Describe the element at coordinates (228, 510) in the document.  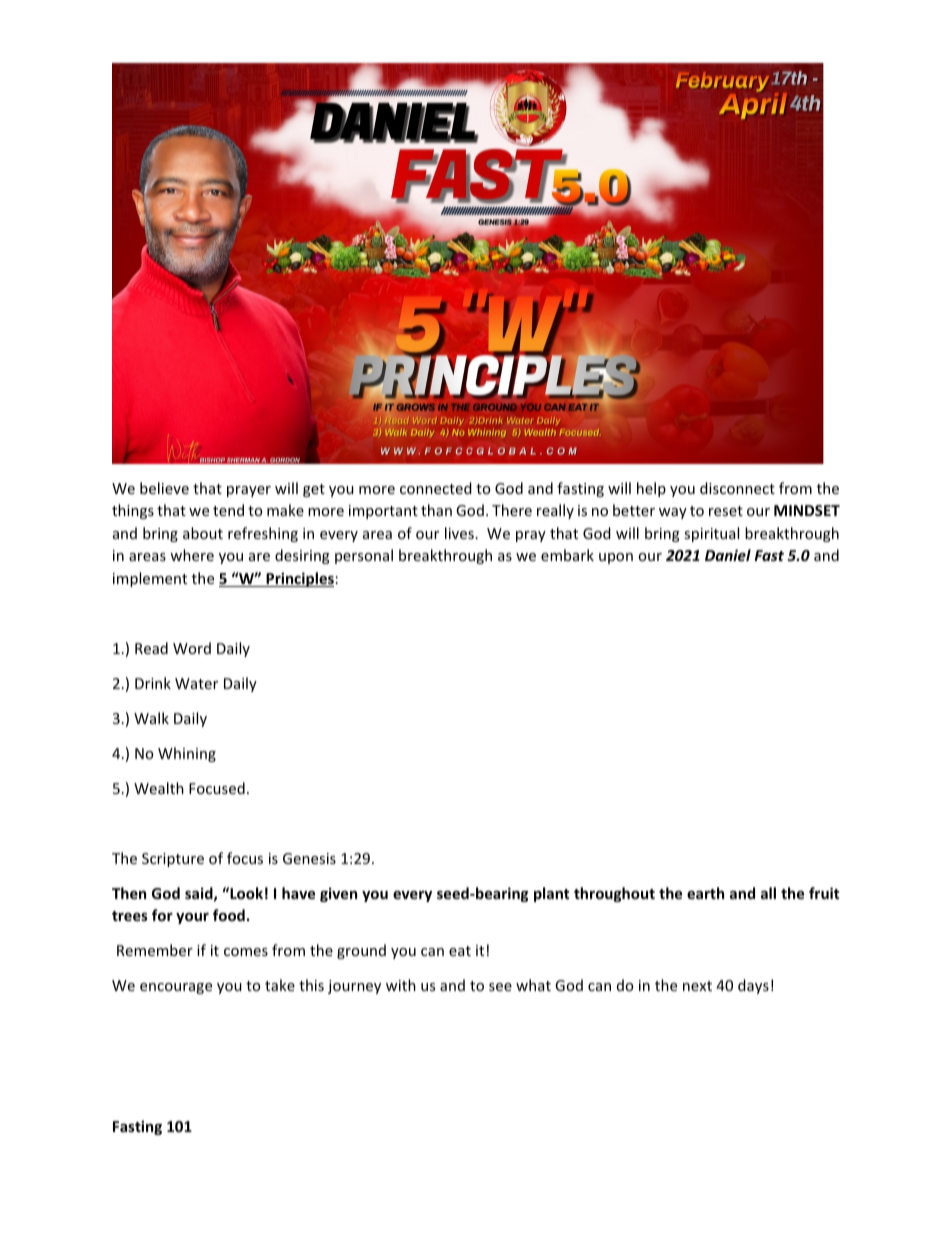
I see `tend` at that location.
